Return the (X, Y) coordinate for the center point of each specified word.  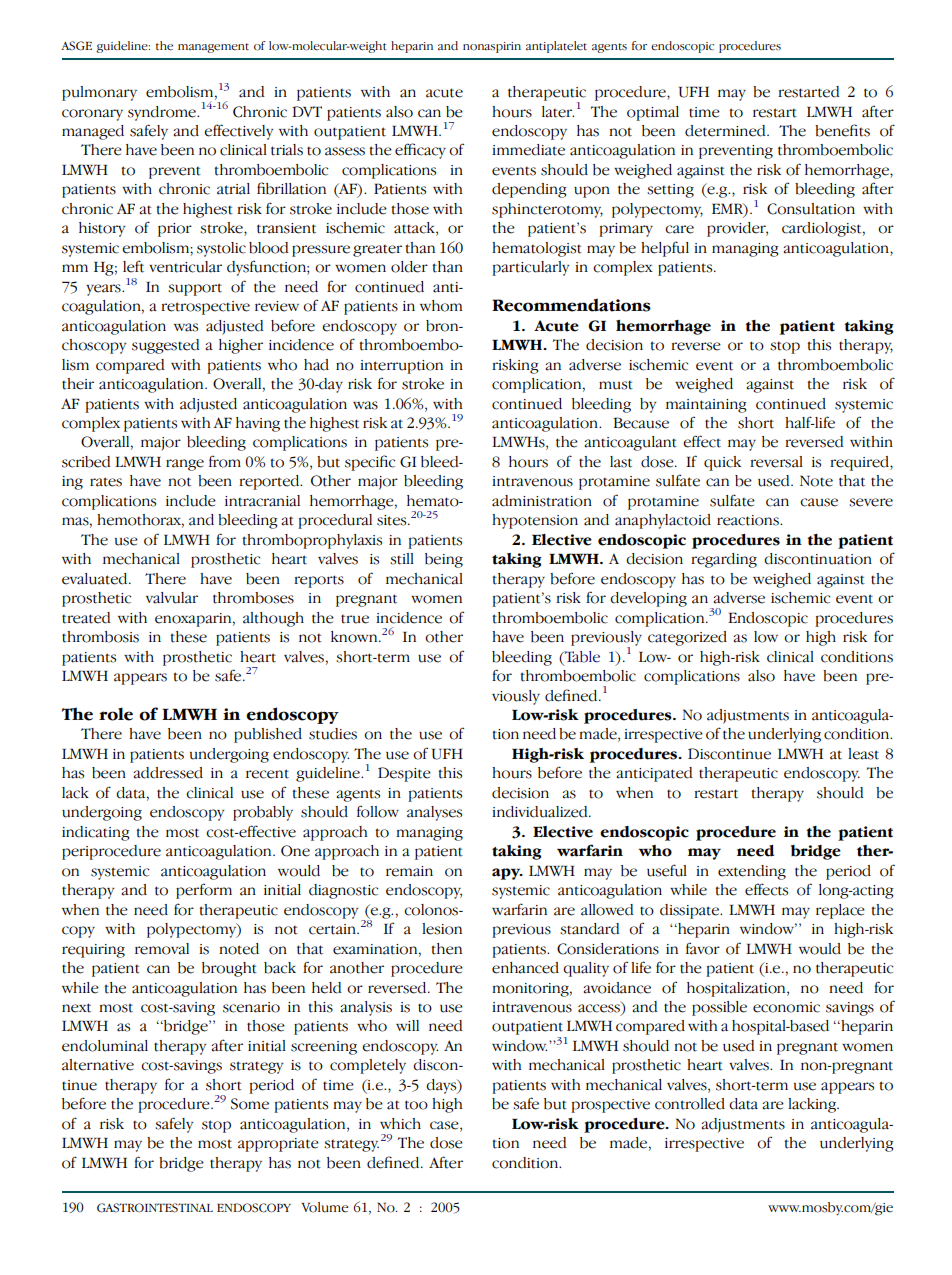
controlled (690, 1104)
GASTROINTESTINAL (155, 1208)
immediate (528, 150)
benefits (842, 130)
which (400, 1124)
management (213, 48)
